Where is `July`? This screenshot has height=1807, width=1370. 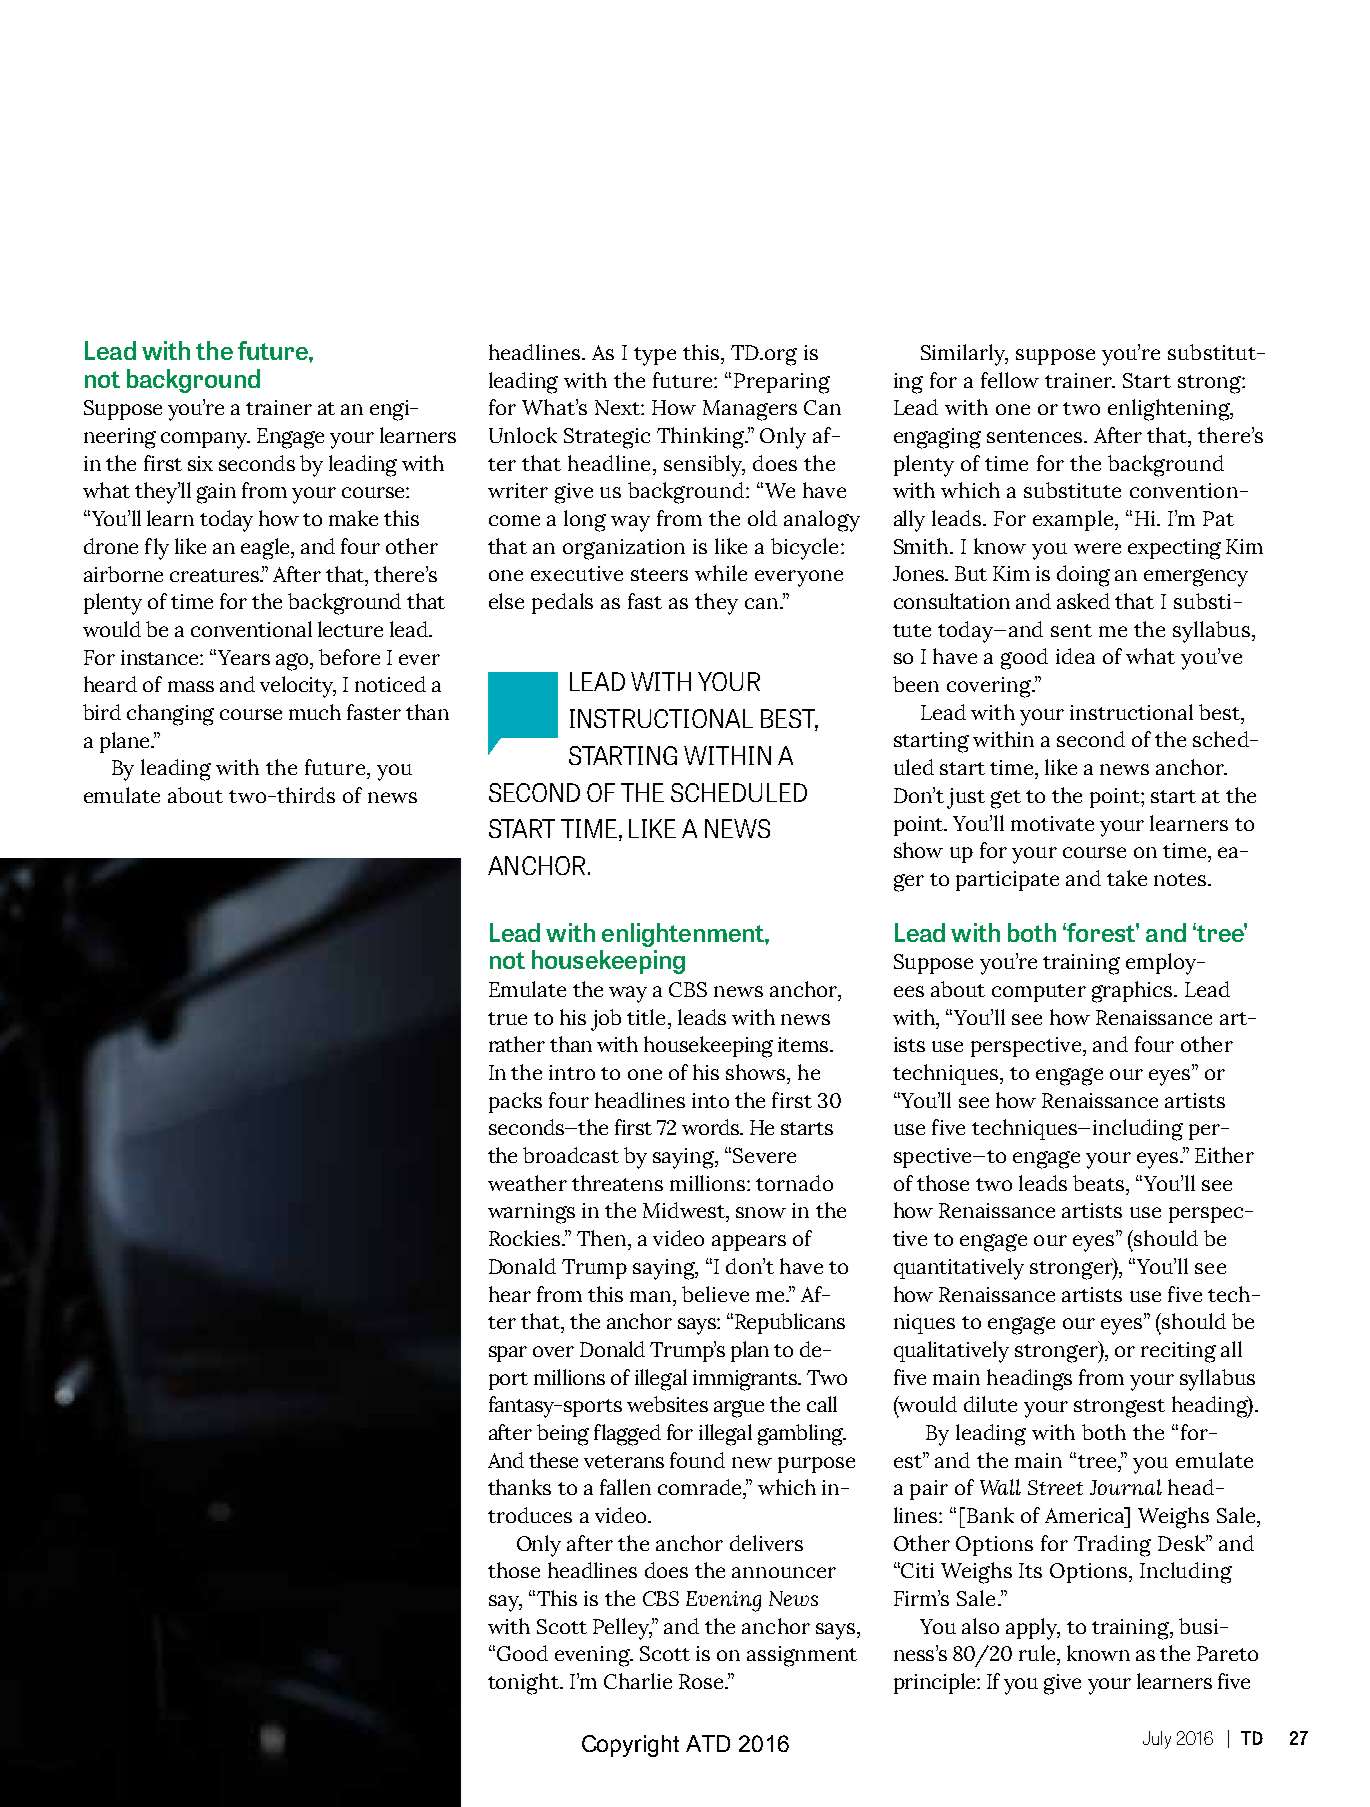 July is located at coordinates (1157, 1740).
